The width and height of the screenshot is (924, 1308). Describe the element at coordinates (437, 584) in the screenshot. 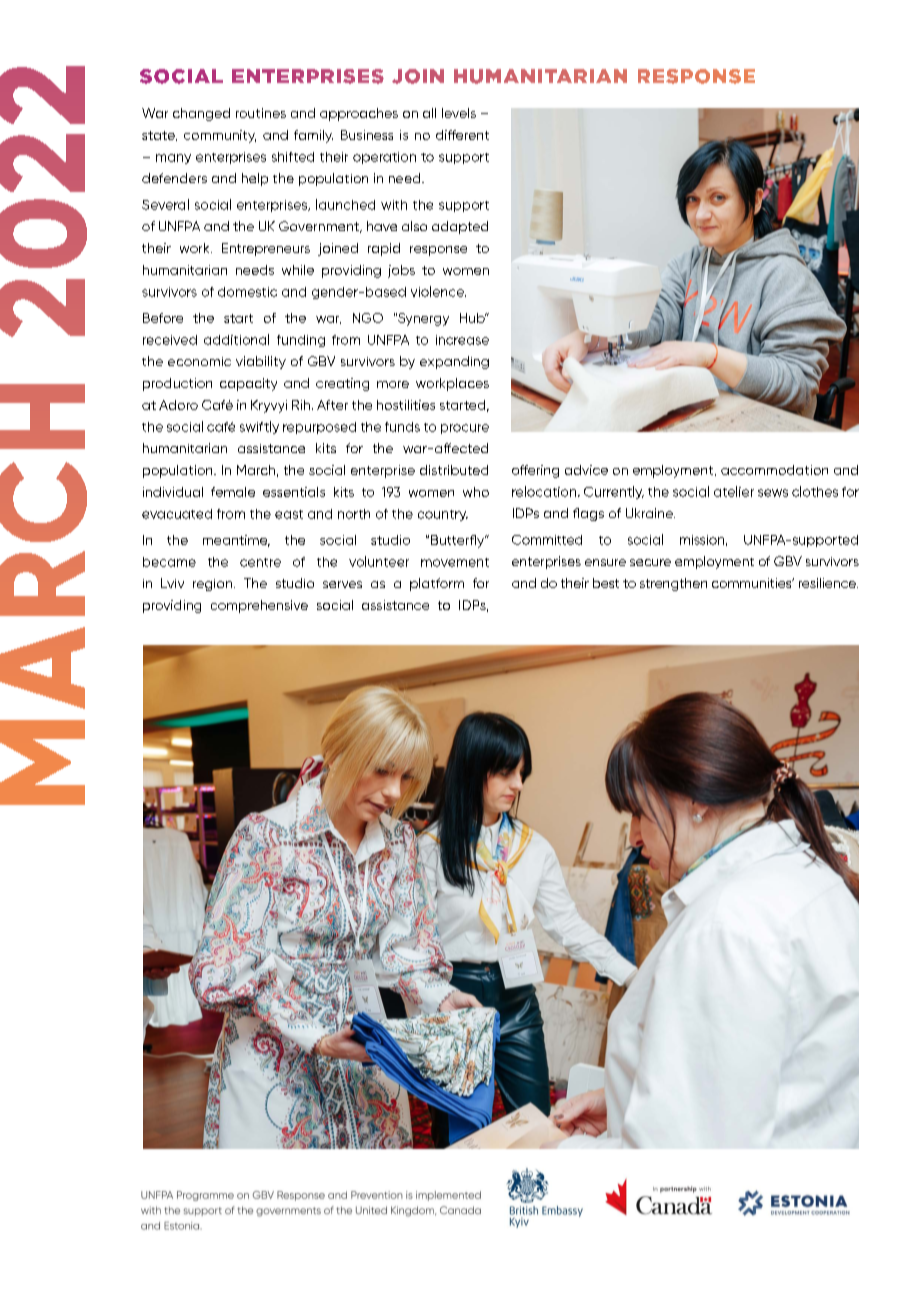

I see `platform` at that location.
